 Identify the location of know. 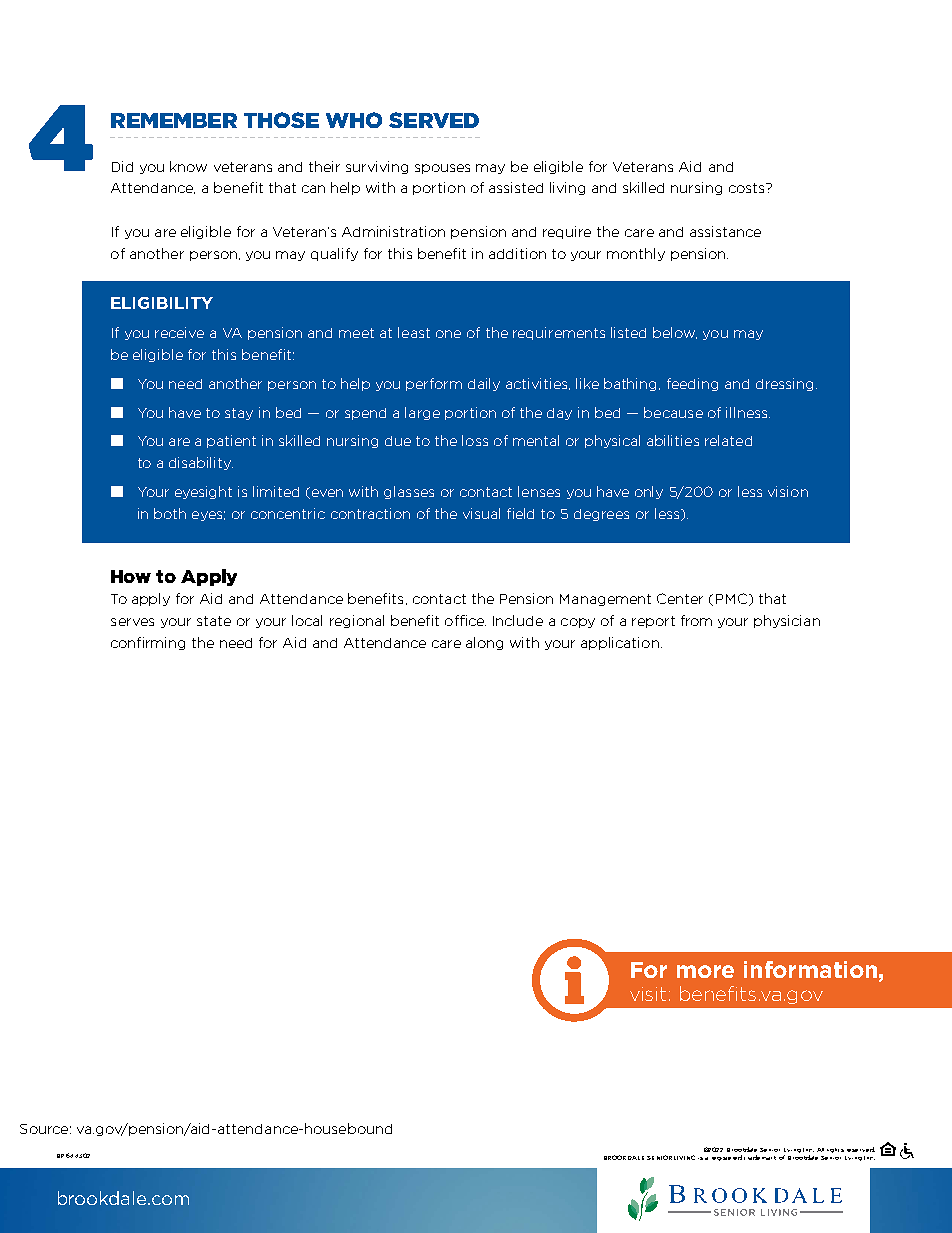
(188, 166).
